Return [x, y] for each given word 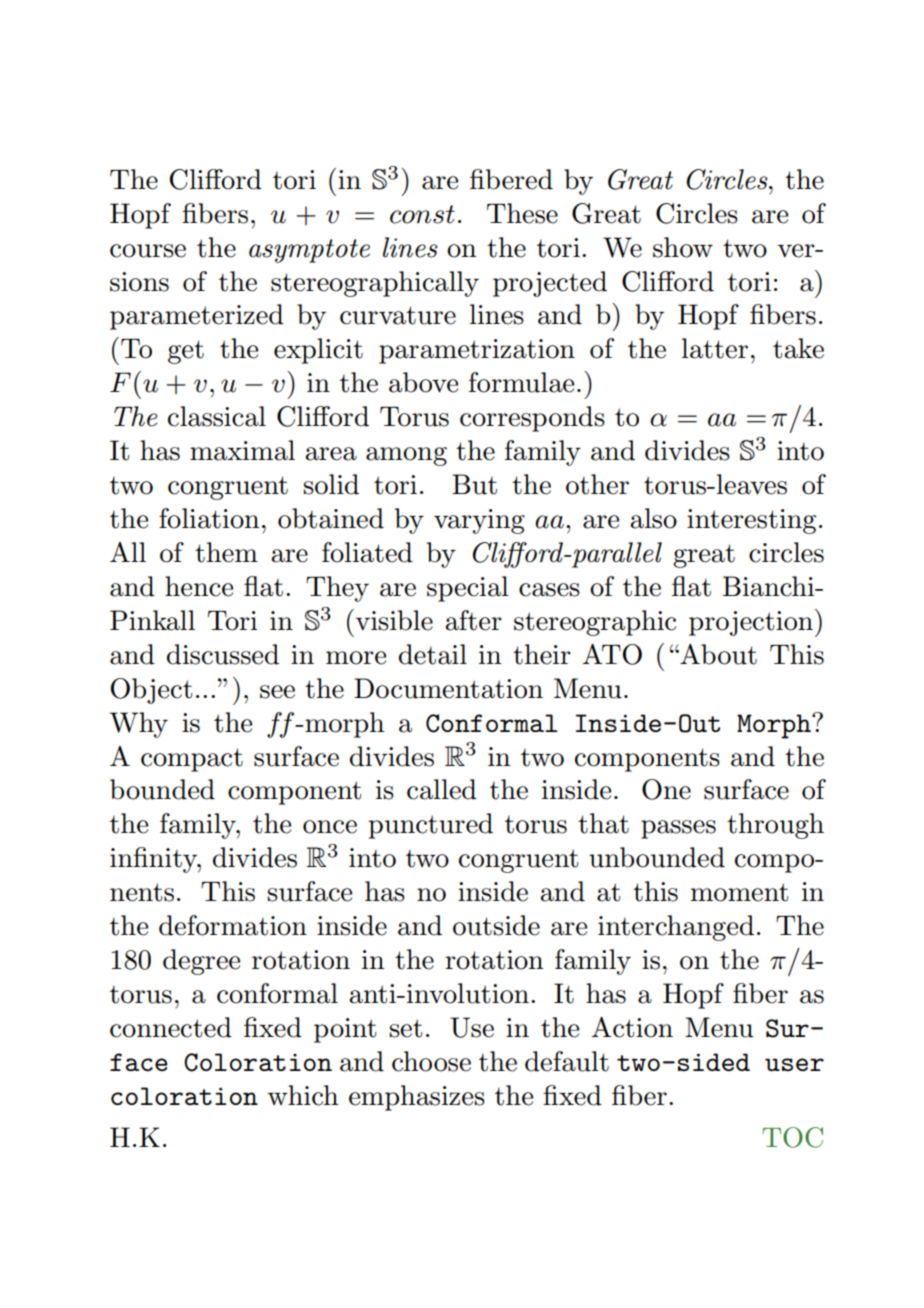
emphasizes [417, 1098]
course [148, 251]
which [303, 1095]
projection [751, 623]
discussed [223, 654]
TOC [792, 1137]
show [683, 247]
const [422, 214]
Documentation [448, 688]
